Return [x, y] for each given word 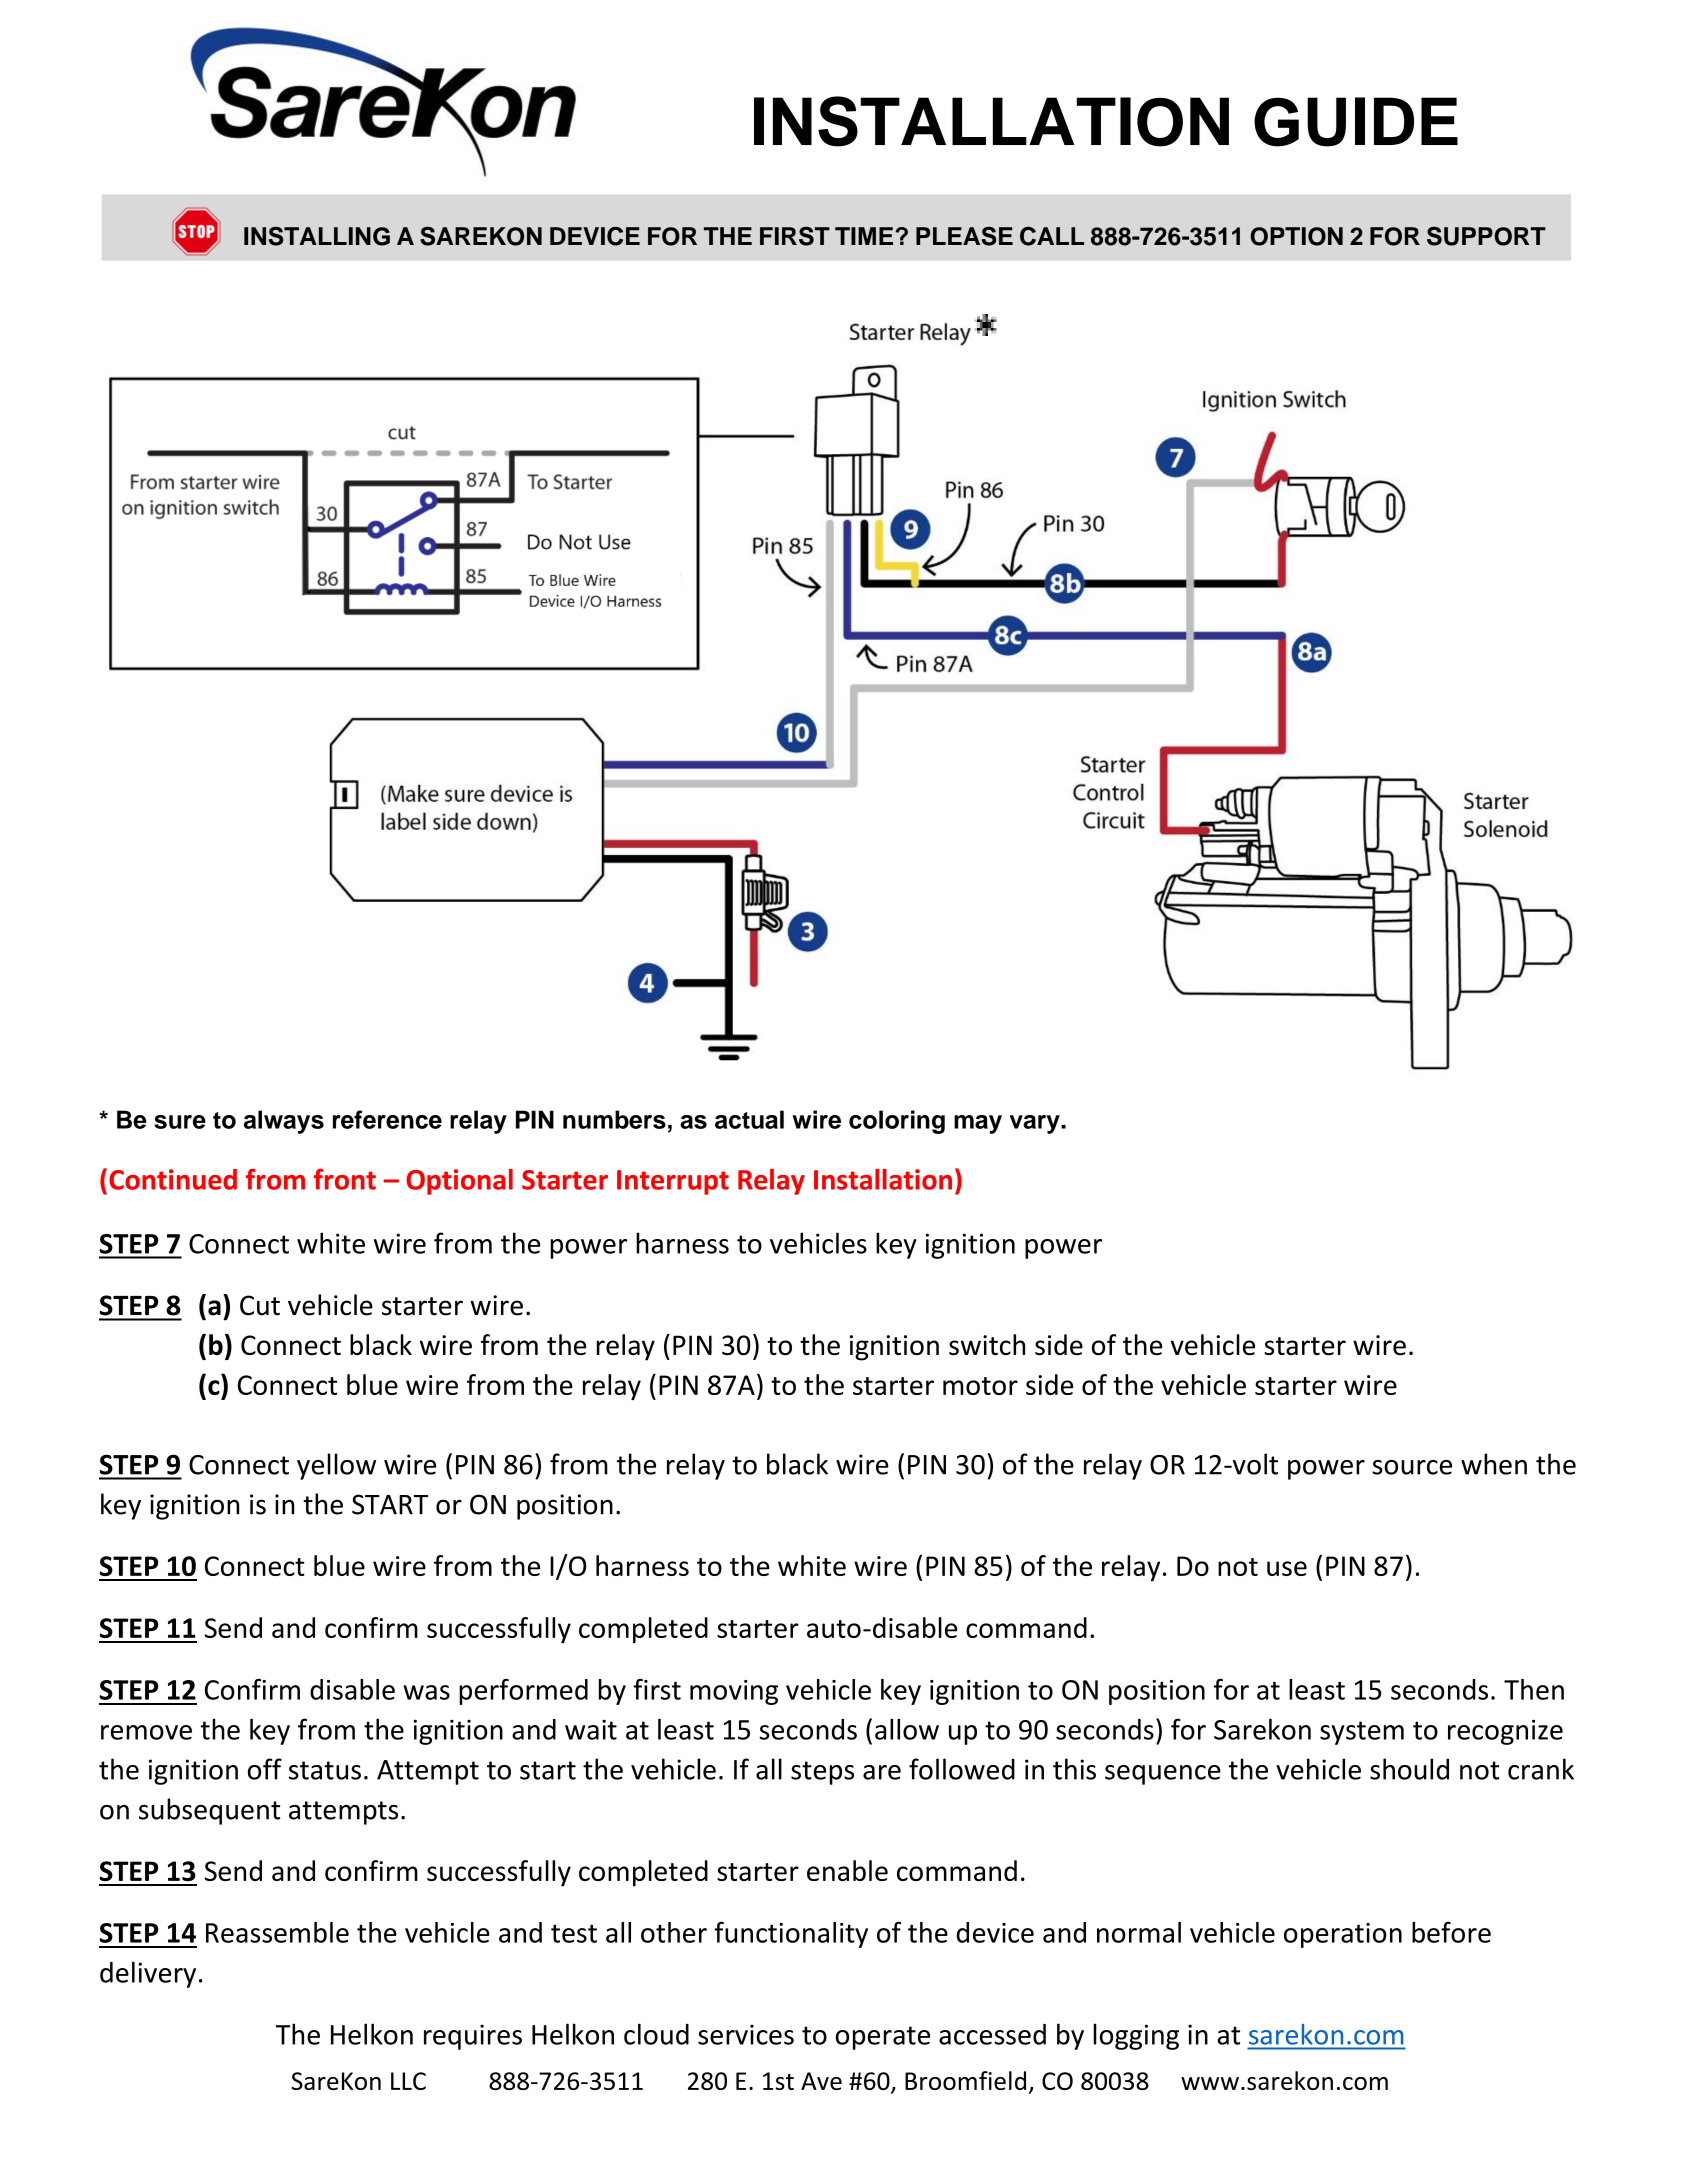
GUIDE [1356, 122]
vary [1036, 1124]
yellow [336, 1466]
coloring [897, 1122]
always [284, 1122]
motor [980, 1386]
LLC [408, 2081]
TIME [865, 236]
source [1412, 1467]
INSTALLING [317, 236]
